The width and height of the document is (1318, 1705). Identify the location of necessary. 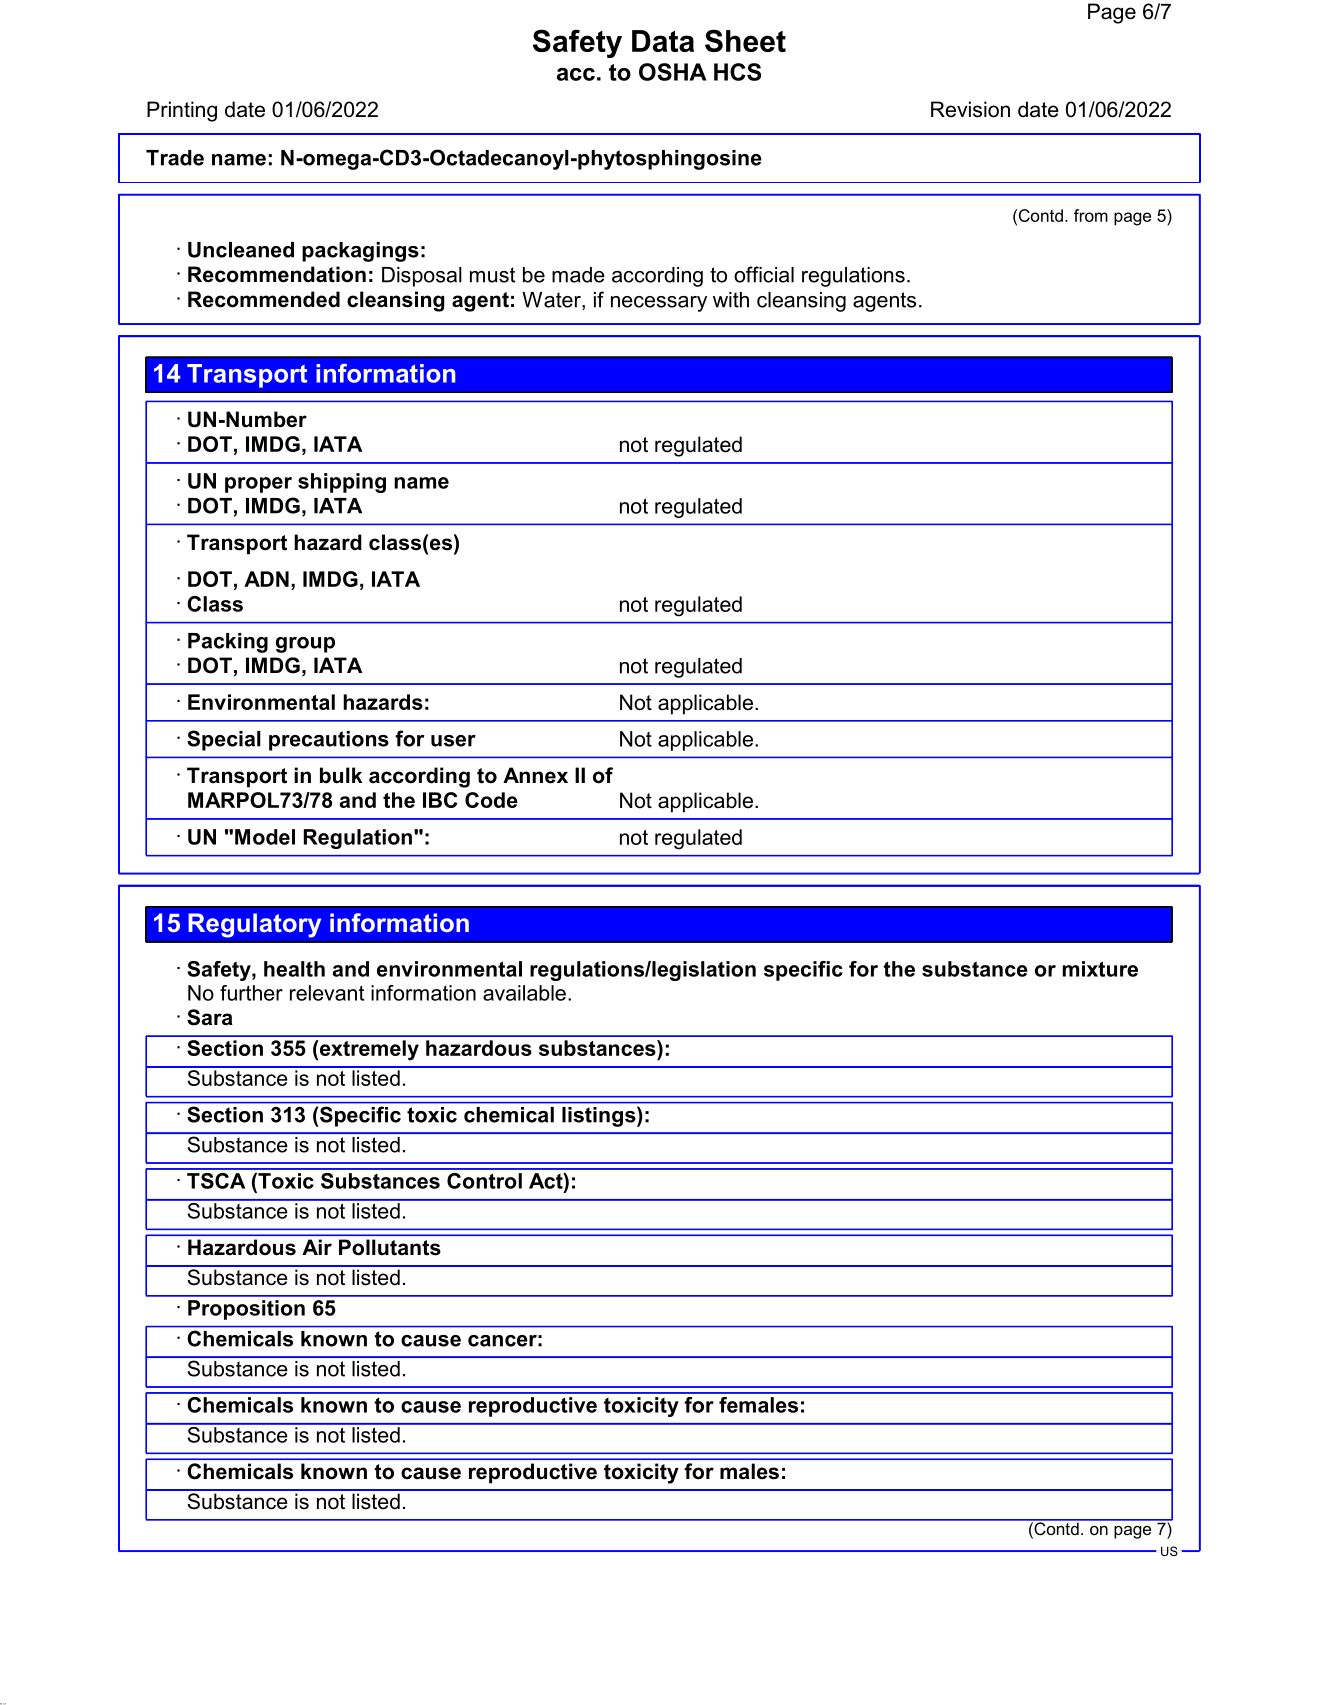
(659, 304).
